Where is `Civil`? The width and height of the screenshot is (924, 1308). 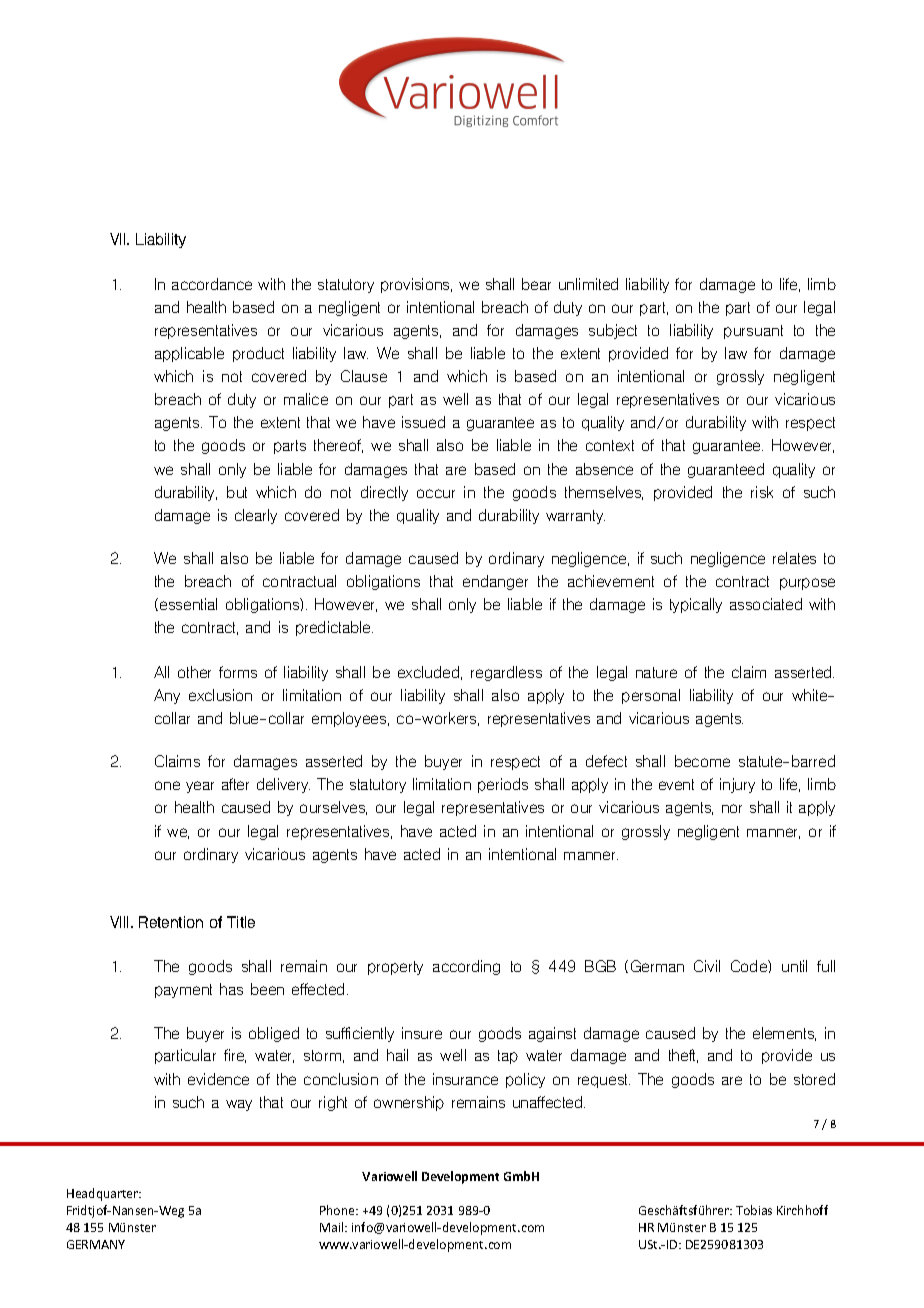 Civil is located at coordinates (707, 966).
